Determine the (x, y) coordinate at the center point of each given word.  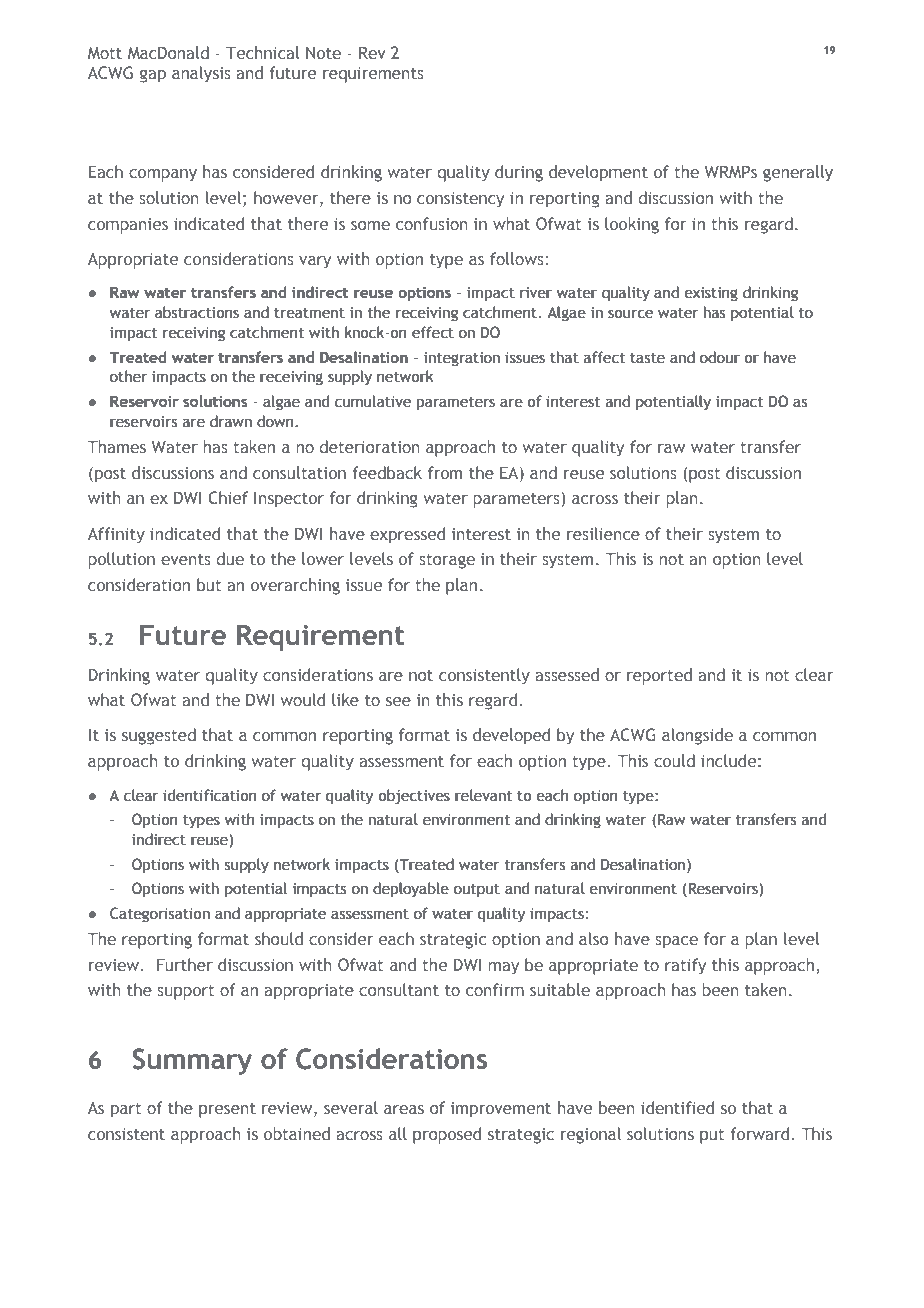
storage (447, 561)
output (477, 890)
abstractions (197, 312)
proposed (447, 1135)
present (227, 1110)
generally (798, 173)
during (519, 173)
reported (659, 676)
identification (210, 795)
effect (433, 332)
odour (720, 357)
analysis (201, 74)
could (674, 760)
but (209, 584)
